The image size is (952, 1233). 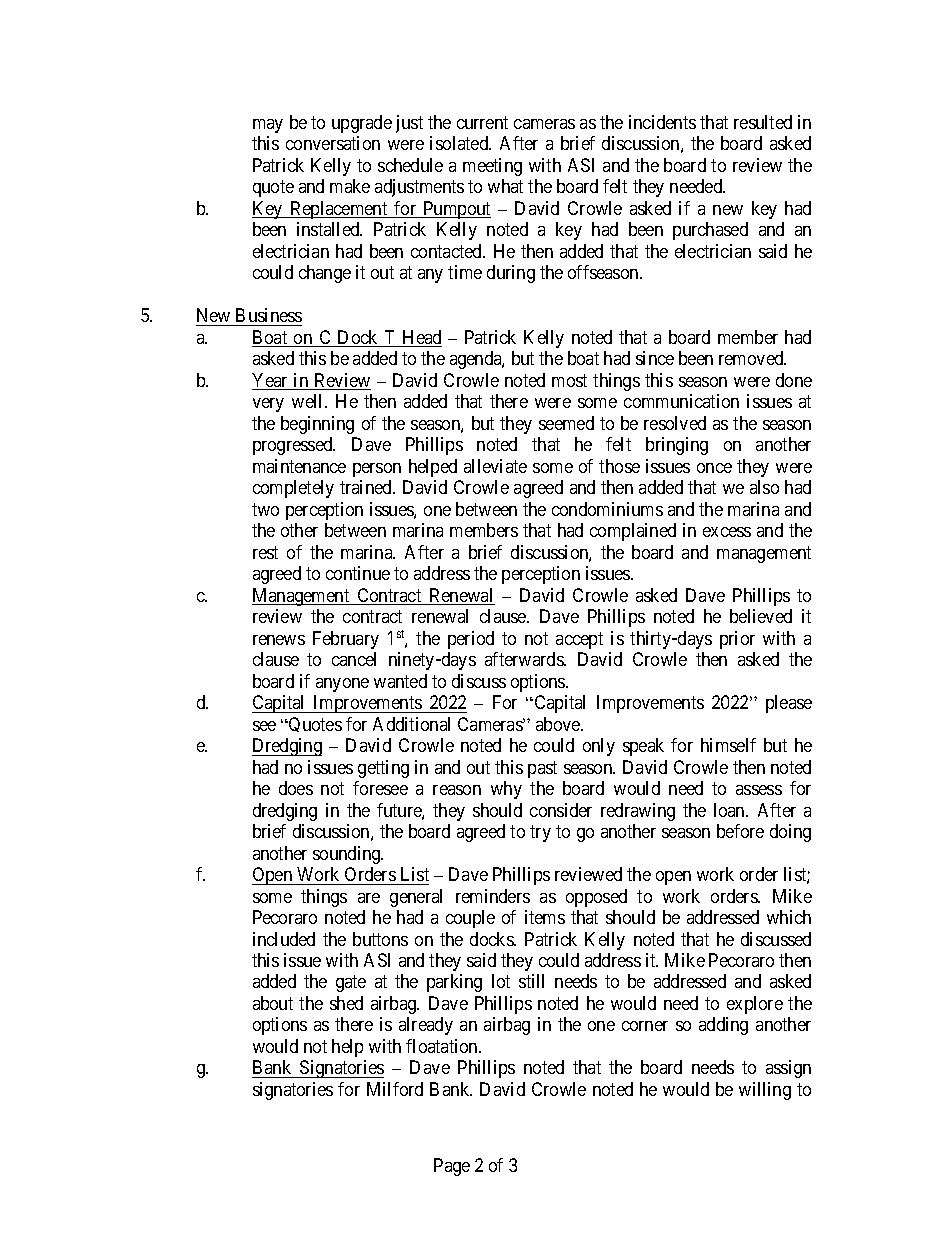 I want to click on meeting, so click(x=492, y=167).
